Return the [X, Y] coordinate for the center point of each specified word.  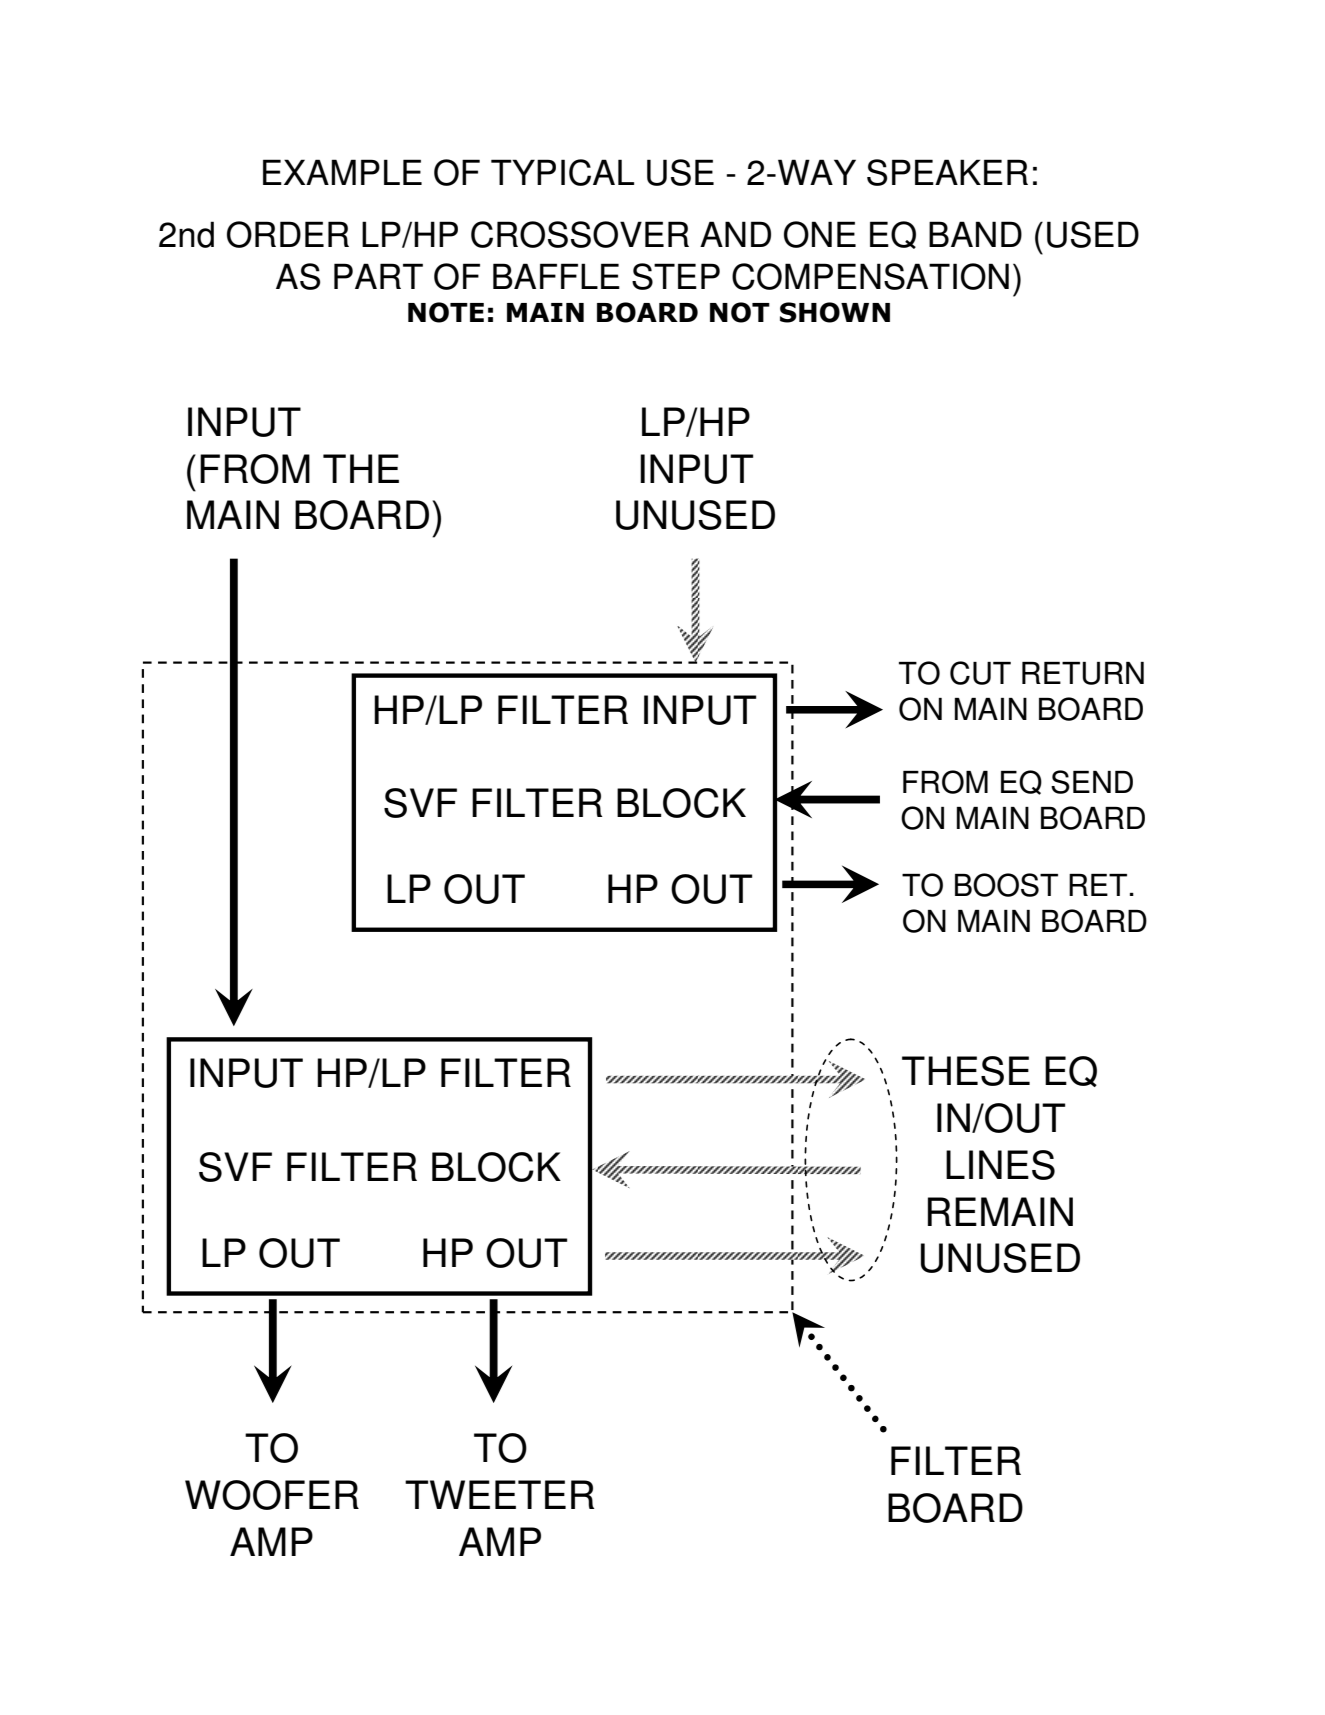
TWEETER [499, 1494]
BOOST [1006, 885]
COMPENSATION [870, 276]
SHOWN [835, 312]
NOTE [446, 312]
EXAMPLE [342, 172]
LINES [1000, 1165]
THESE [966, 1071]
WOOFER [272, 1495]
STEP [676, 276]
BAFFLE [556, 276]
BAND [975, 234]
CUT [980, 673]
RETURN [1083, 673]
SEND [1092, 782]
